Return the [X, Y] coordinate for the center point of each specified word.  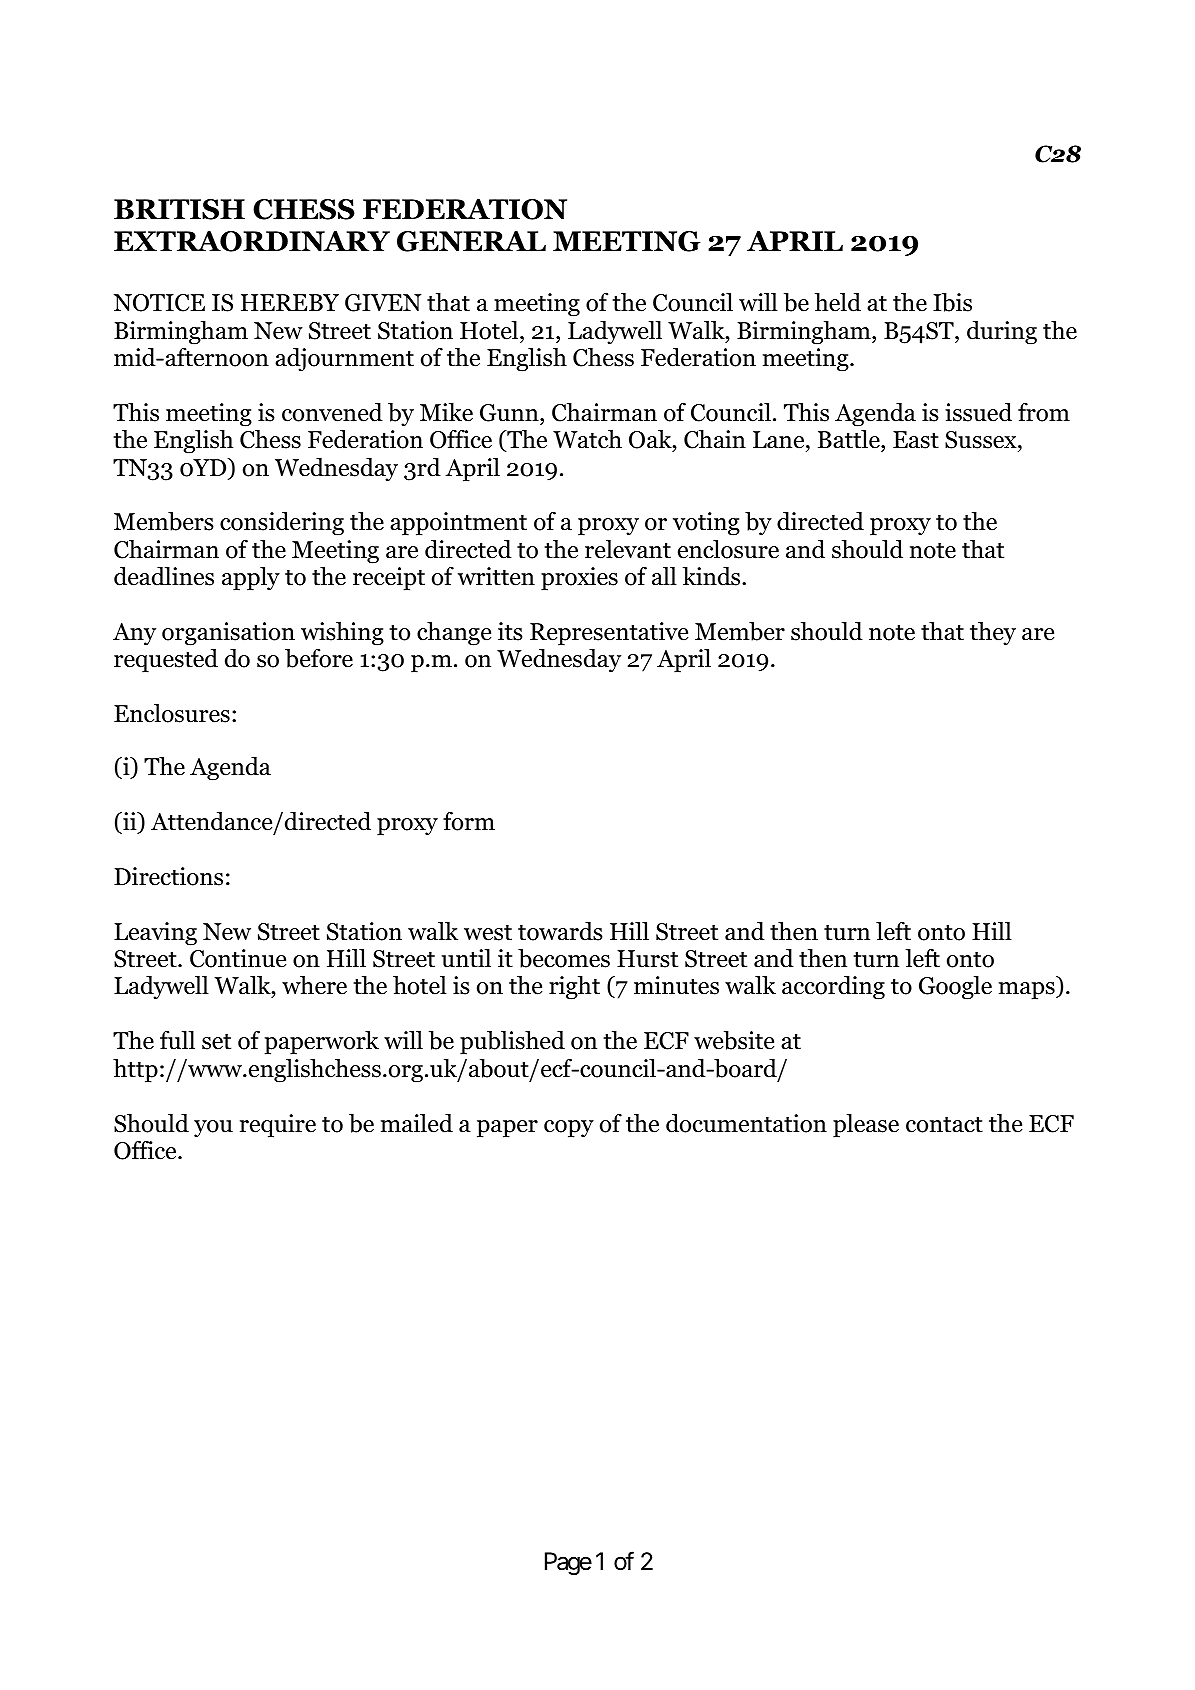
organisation [228, 634]
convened [332, 412]
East [916, 440]
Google [955, 988]
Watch [587, 439]
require [278, 1126]
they [993, 633]
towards [560, 931]
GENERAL [471, 241]
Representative [609, 634]
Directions [168, 876]
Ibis [952, 302]
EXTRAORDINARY [252, 241]
